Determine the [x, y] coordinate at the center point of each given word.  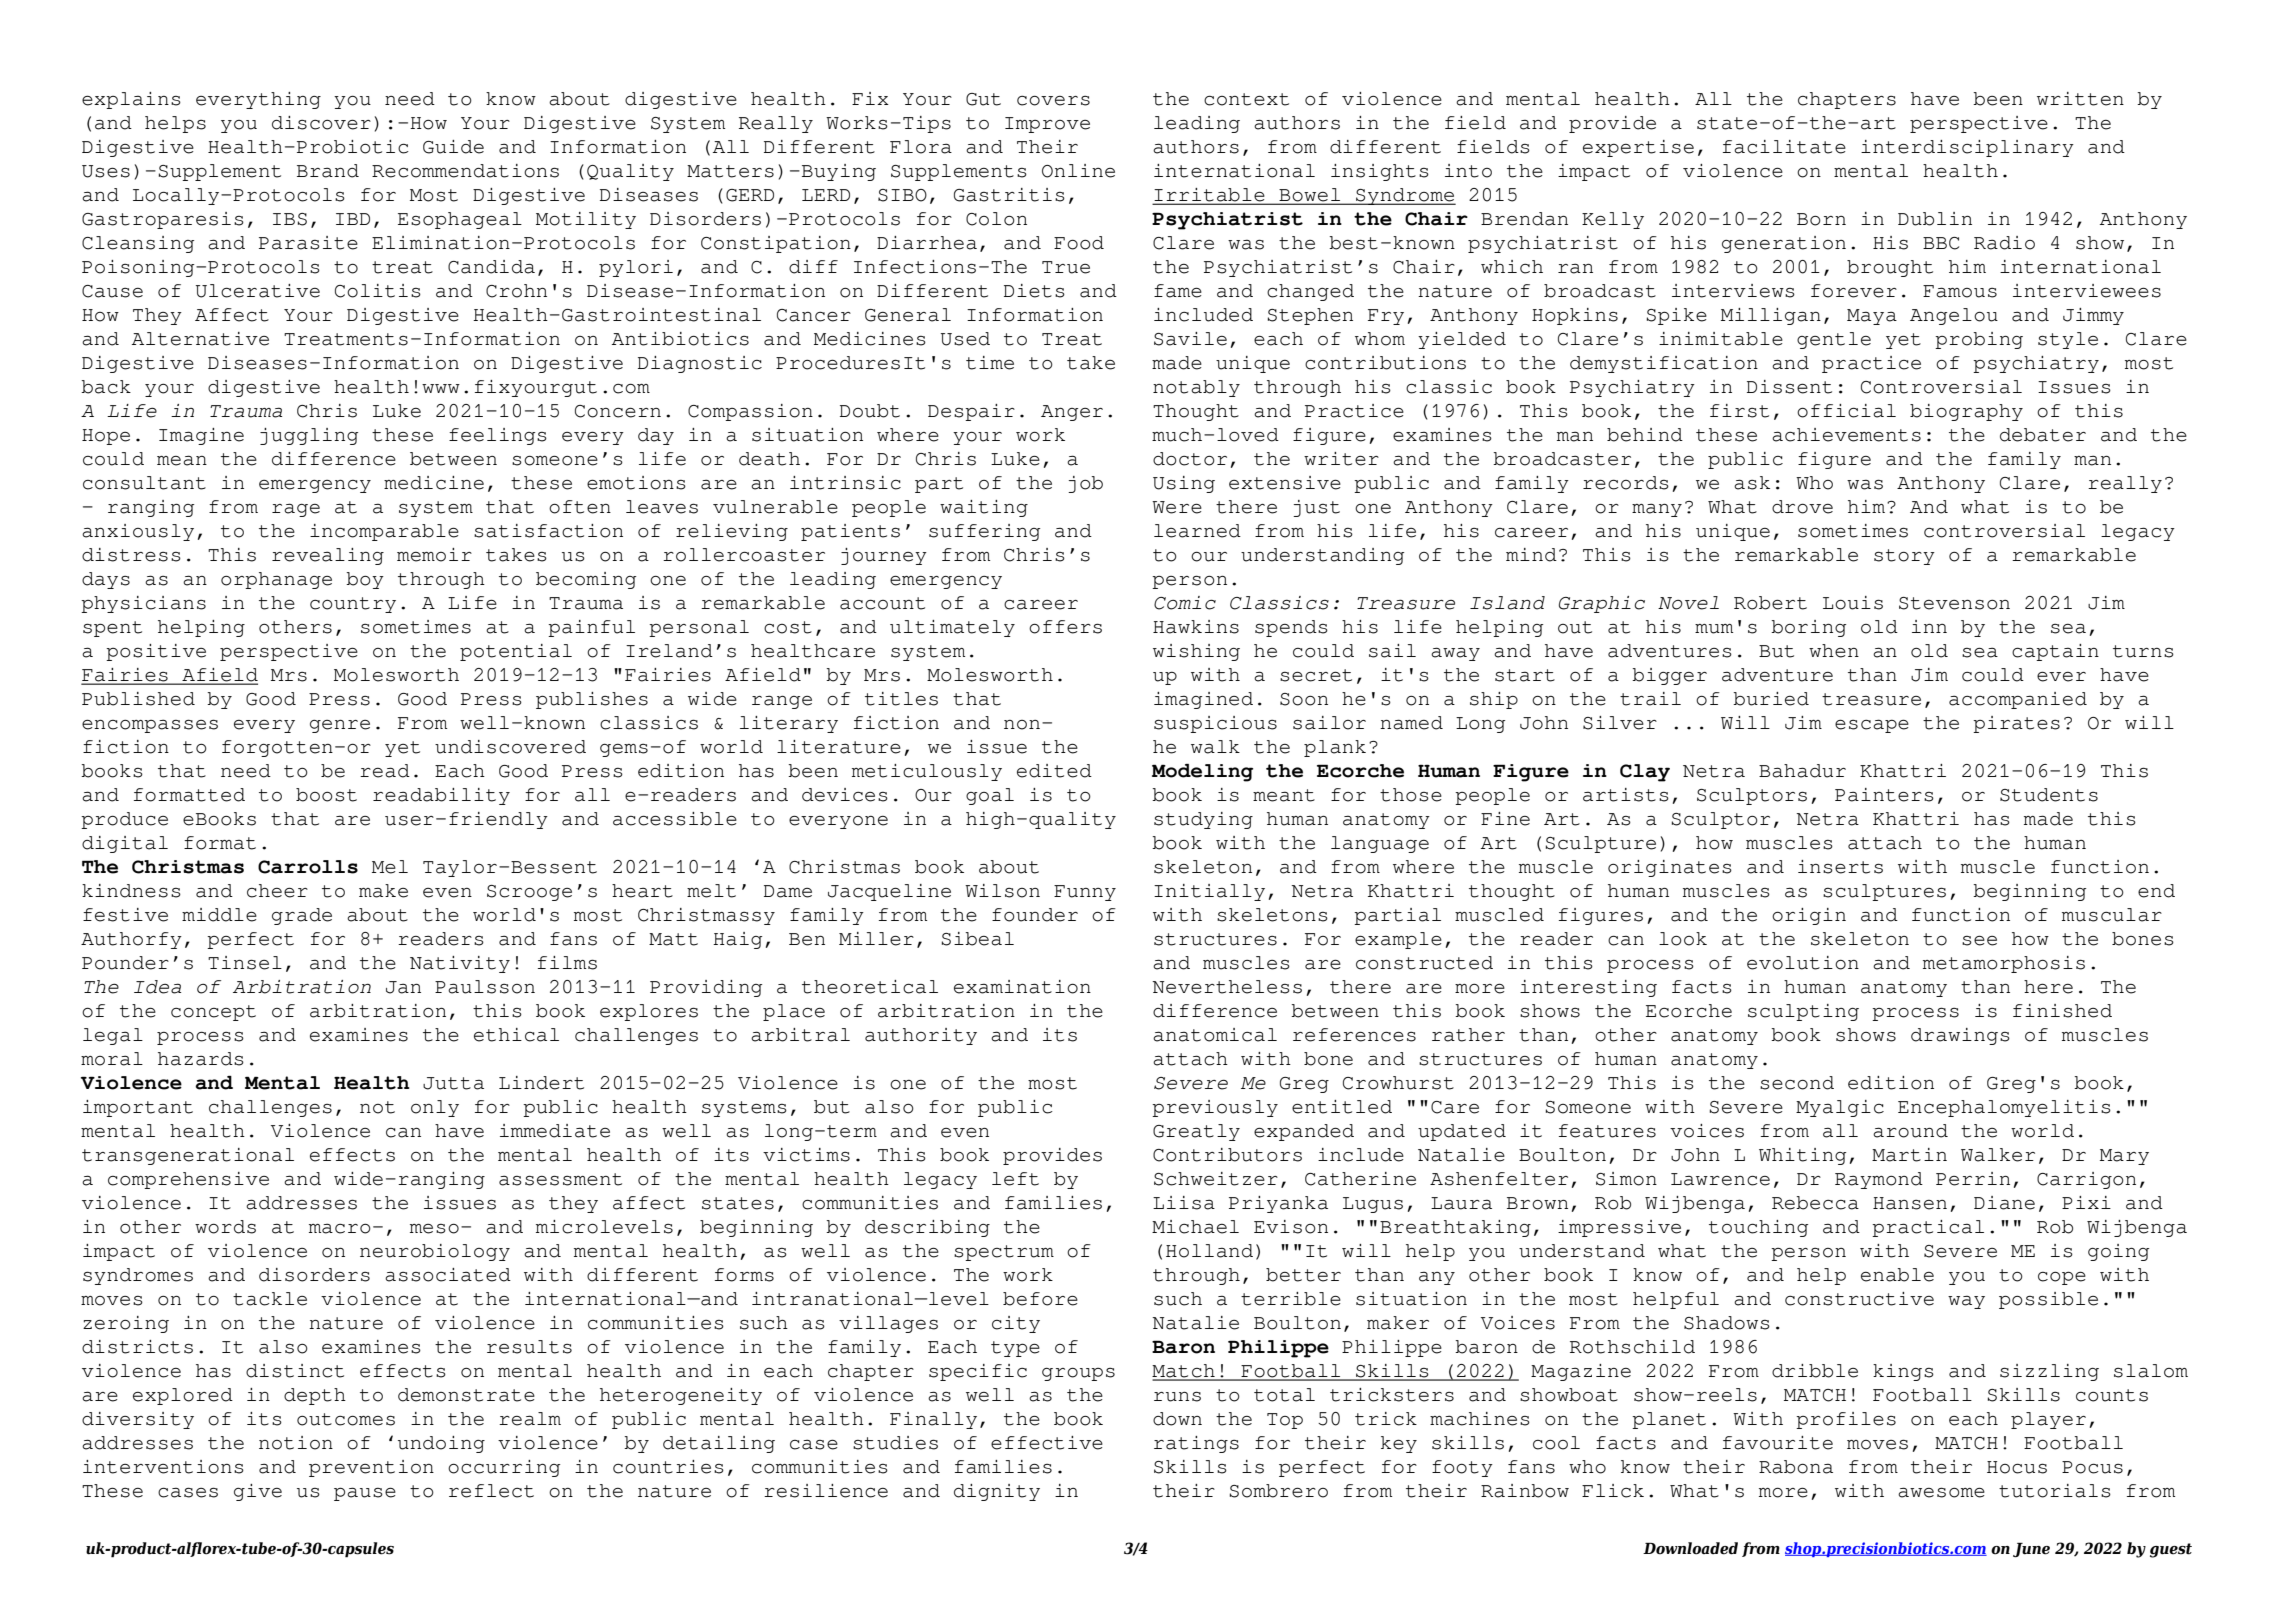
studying [1203, 820]
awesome [1941, 1492]
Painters [1884, 795]
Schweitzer [1216, 1179]
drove [1802, 507]
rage [296, 510]
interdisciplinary [1967, 148]
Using [1184, 484]
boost [326, 795]
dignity [997, 1492]
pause [365, 1494]
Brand [328, 171]
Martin [1909, 1155]
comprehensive [188, 1180]
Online [1078, 171]
